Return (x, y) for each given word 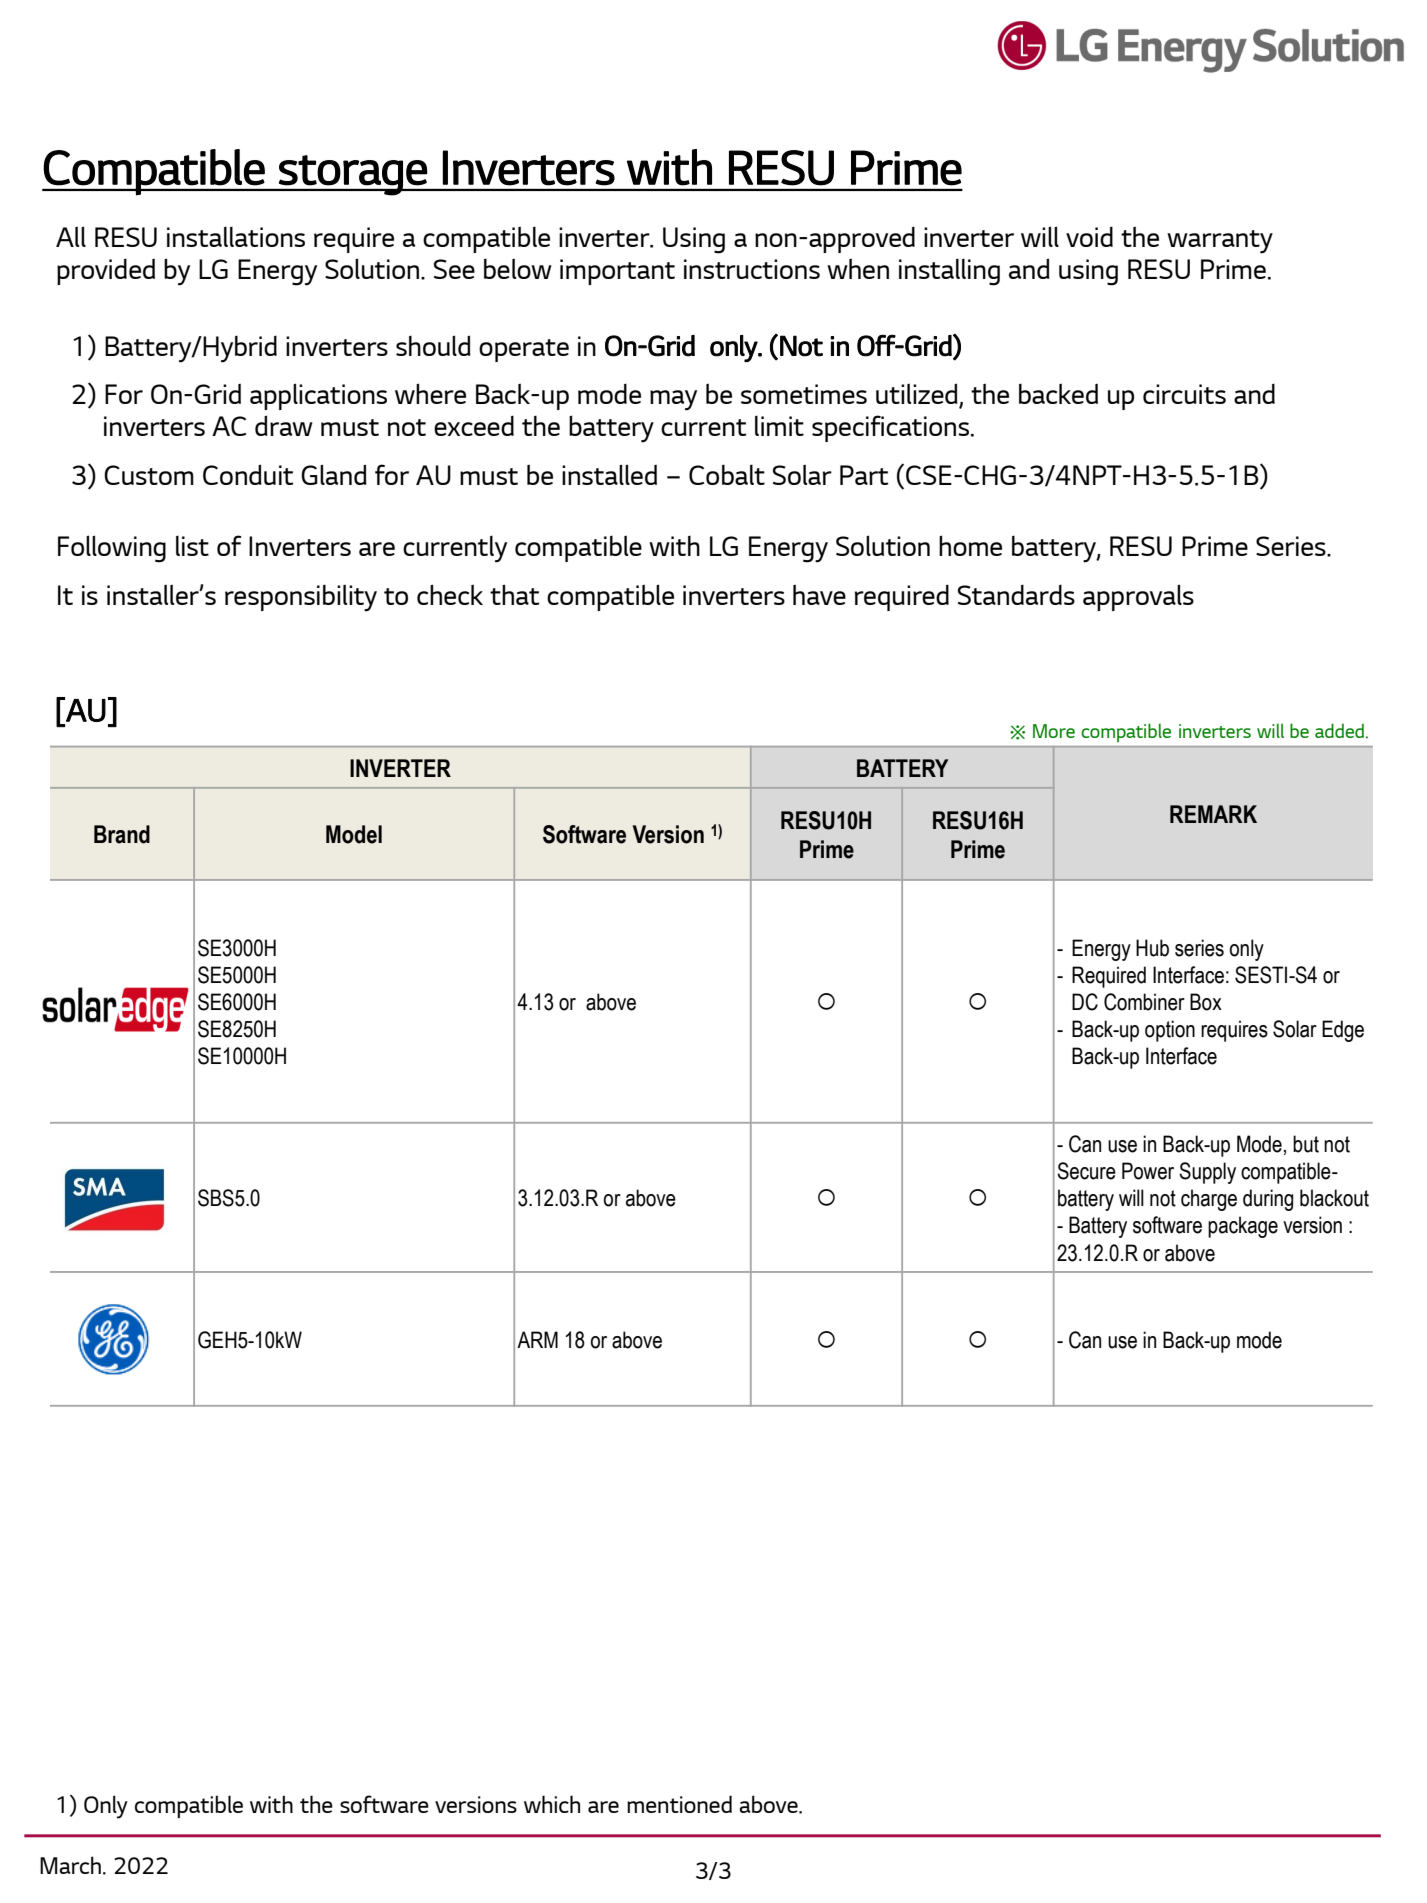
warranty (1220, 242)
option (1170, 1031)
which (552, 1804)
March (70, 1865)
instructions (752, 269)
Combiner (1144, 1002)
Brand (122, 834)
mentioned (679, 1804)
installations (236, 237)
